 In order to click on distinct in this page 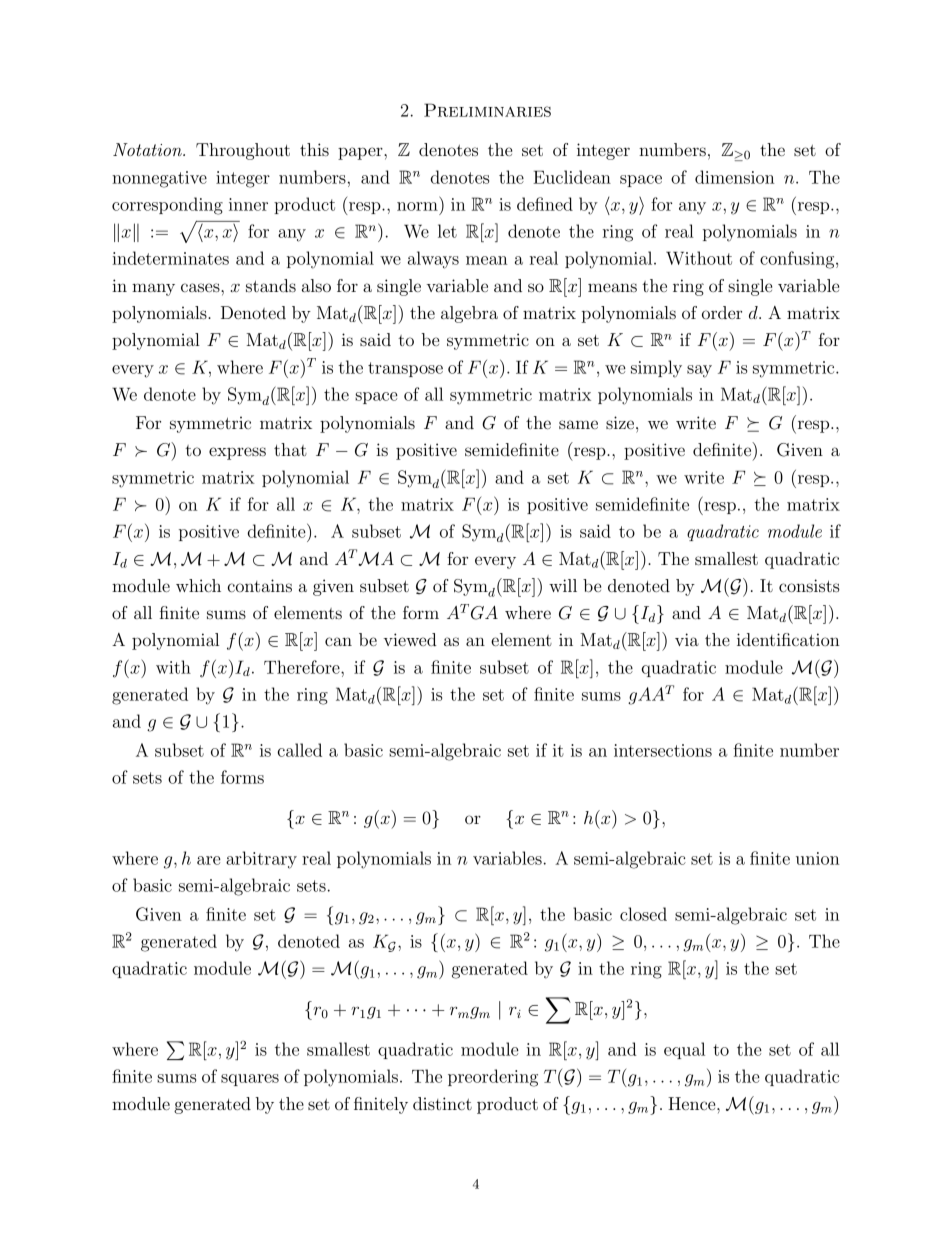, I will do `click(442, 1103)`.
